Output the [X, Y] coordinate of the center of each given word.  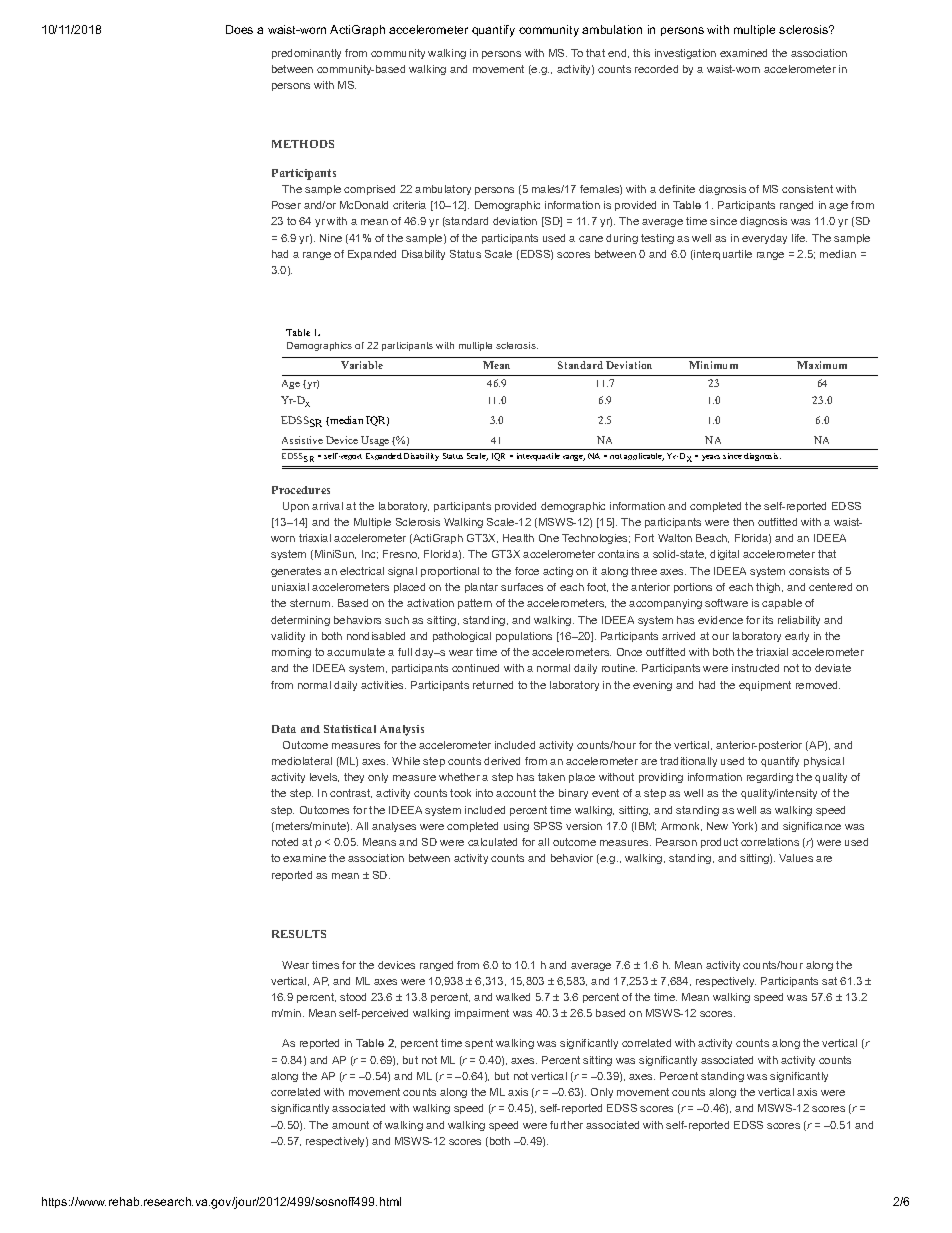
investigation [685, 54]
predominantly [306, 54]
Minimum [713, 365]
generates [296, 572]
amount [350, 1125]
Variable [362, 365]
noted [285, 842]
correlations [770, 842]
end [618, 53]
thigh [769, 588]
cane [591, 239]
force [527, 571]
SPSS [548, 826]
